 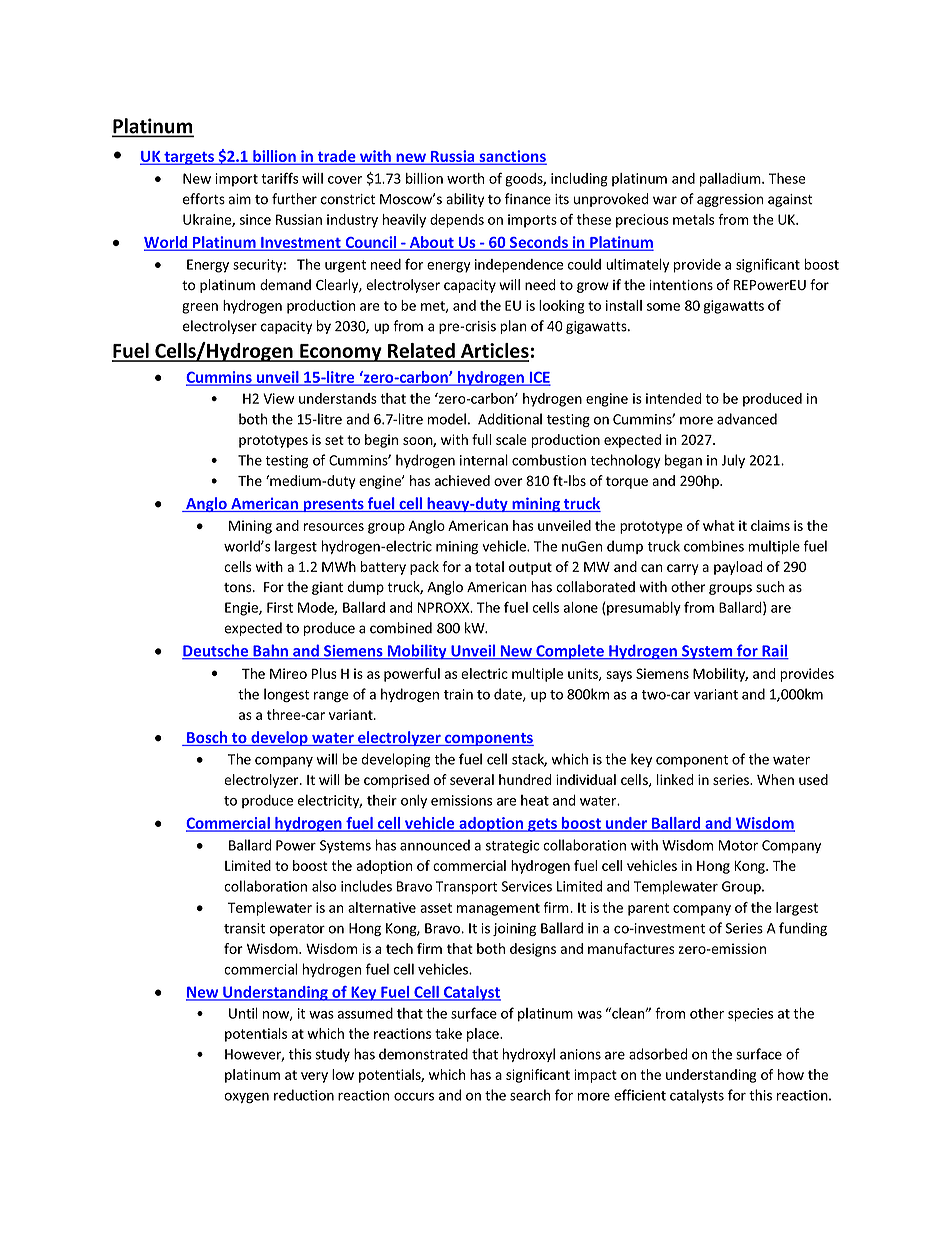 What do you see at coordinates (570, 652) in the screenshot?
I see `Complete` at bounding box center [570, 652].
